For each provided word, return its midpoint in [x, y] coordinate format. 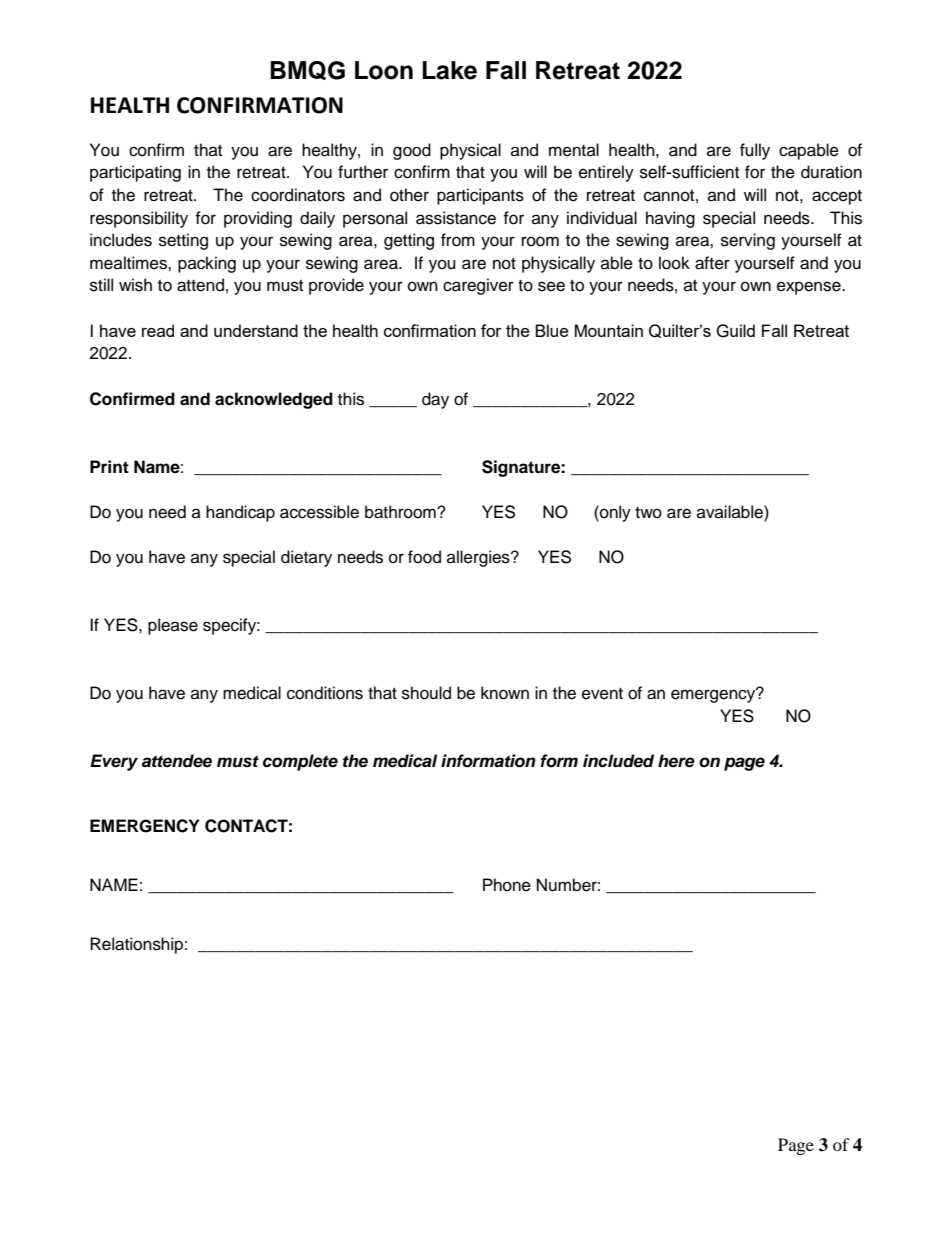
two [648, 513]
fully [755, 151]
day [435, 400]
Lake [449, 70]
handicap [240, 513]
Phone [507, 885]
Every [114, 762]
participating [135, 173]
